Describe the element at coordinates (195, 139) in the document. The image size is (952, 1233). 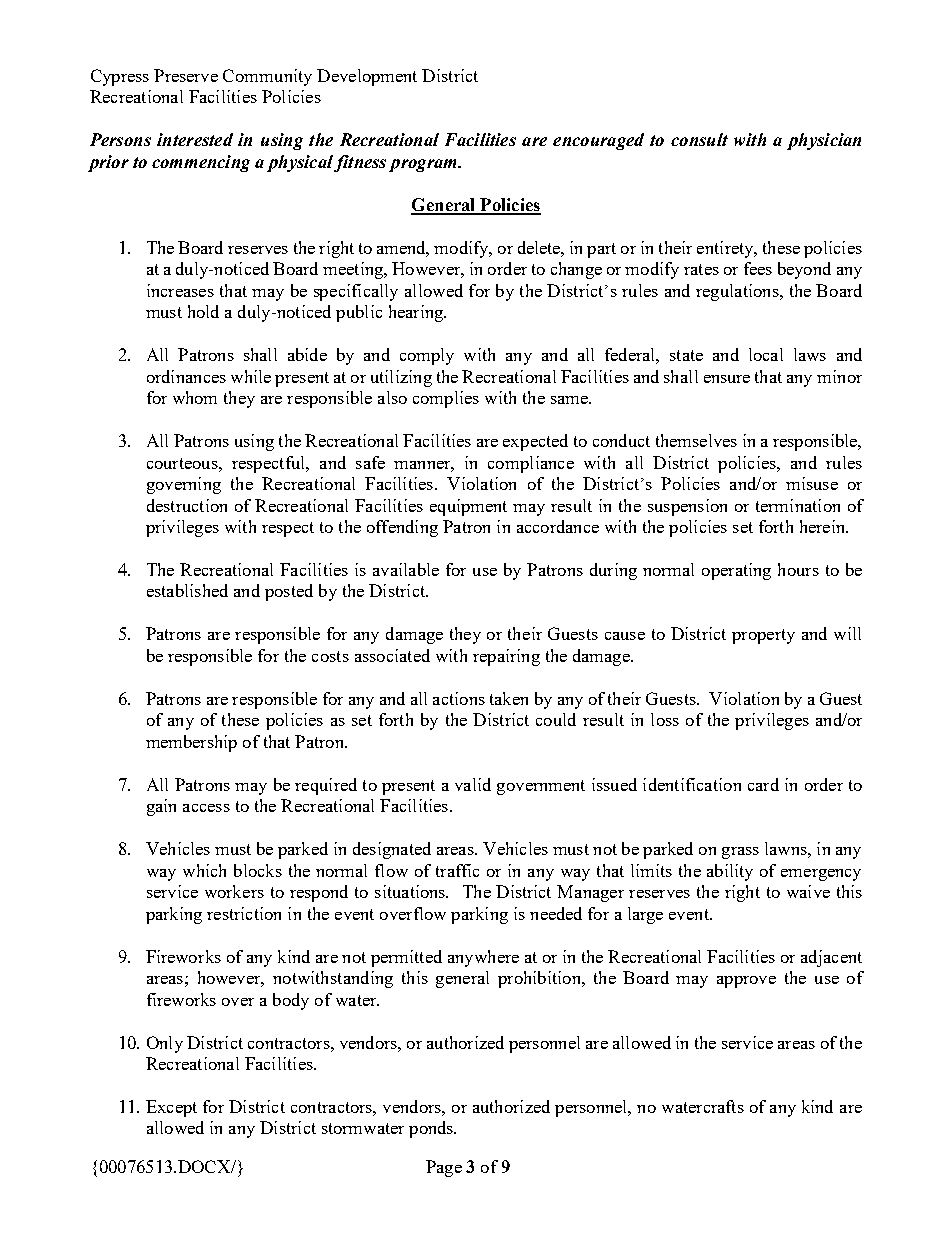
I see `interested` at that location.
